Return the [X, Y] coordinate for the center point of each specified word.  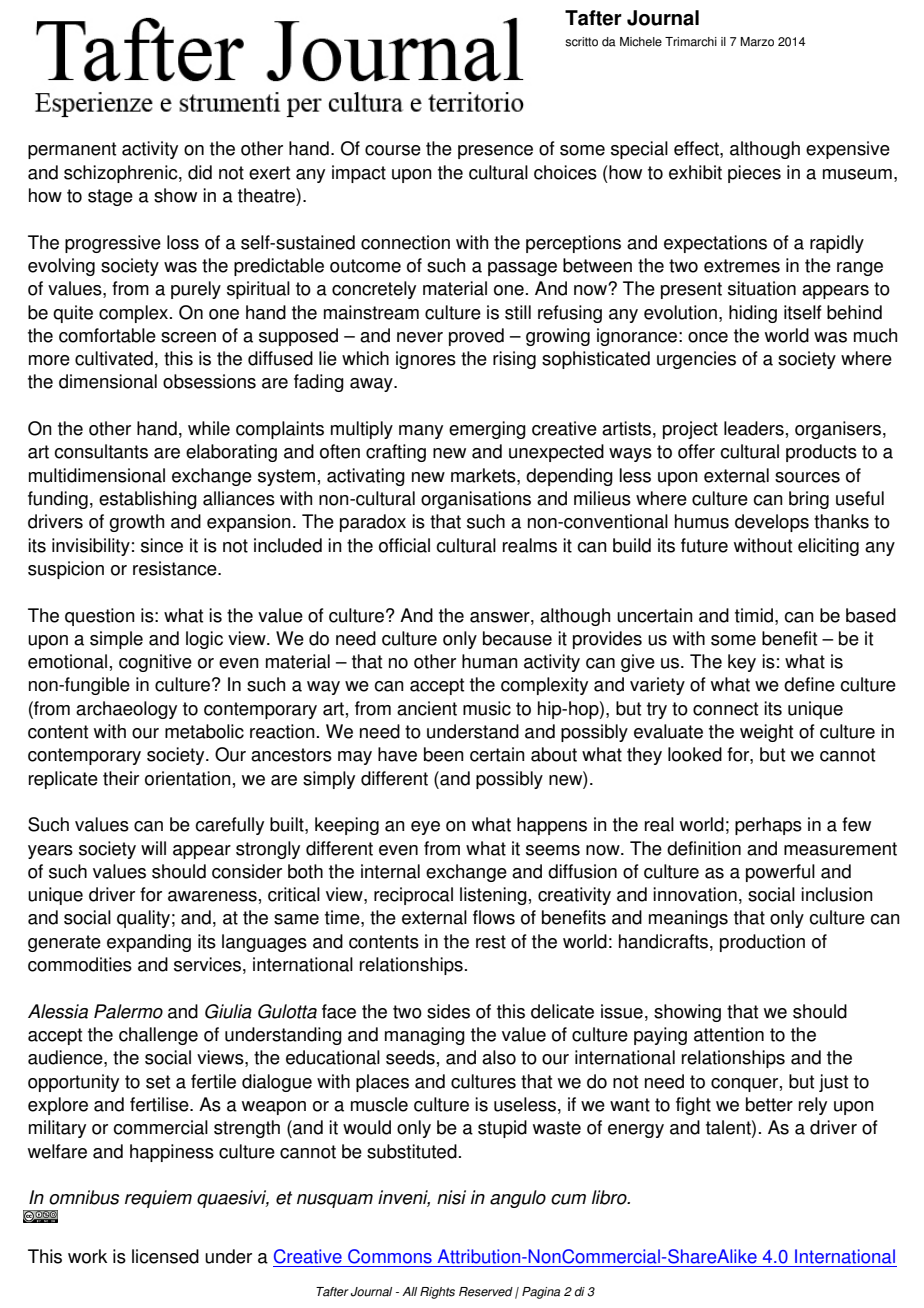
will [153, 848]
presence [495, 152]
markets [484, 476]
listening [493, 896]
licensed [165, 1256]
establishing [148, 500]
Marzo [757, 42]
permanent [72, 150]
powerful [780, 873]
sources [807, 477]
